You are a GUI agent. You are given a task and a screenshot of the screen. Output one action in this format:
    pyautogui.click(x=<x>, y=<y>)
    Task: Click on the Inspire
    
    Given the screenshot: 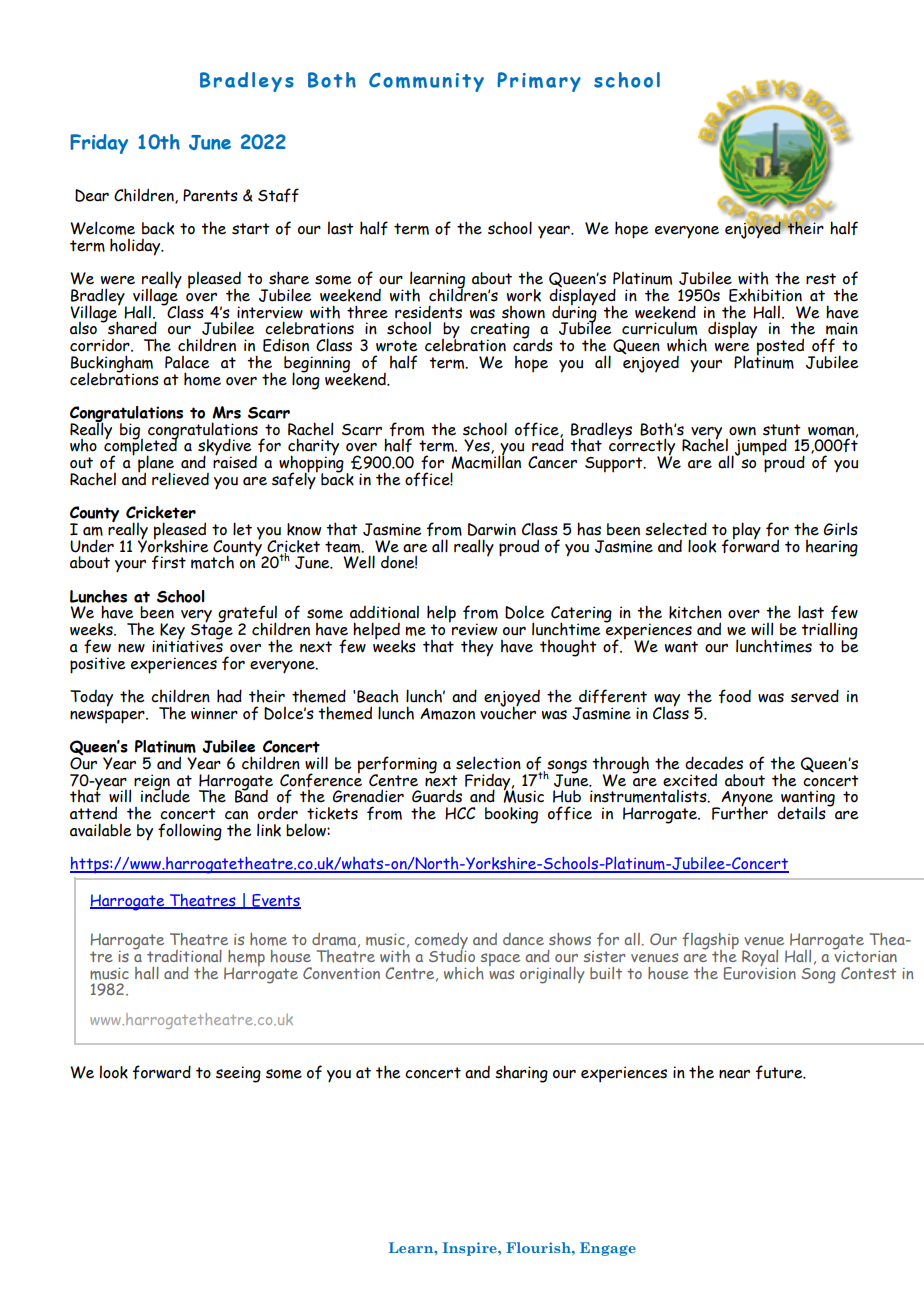 What is the action you would take?
    pyautogui.click(x=471, y=1249)
